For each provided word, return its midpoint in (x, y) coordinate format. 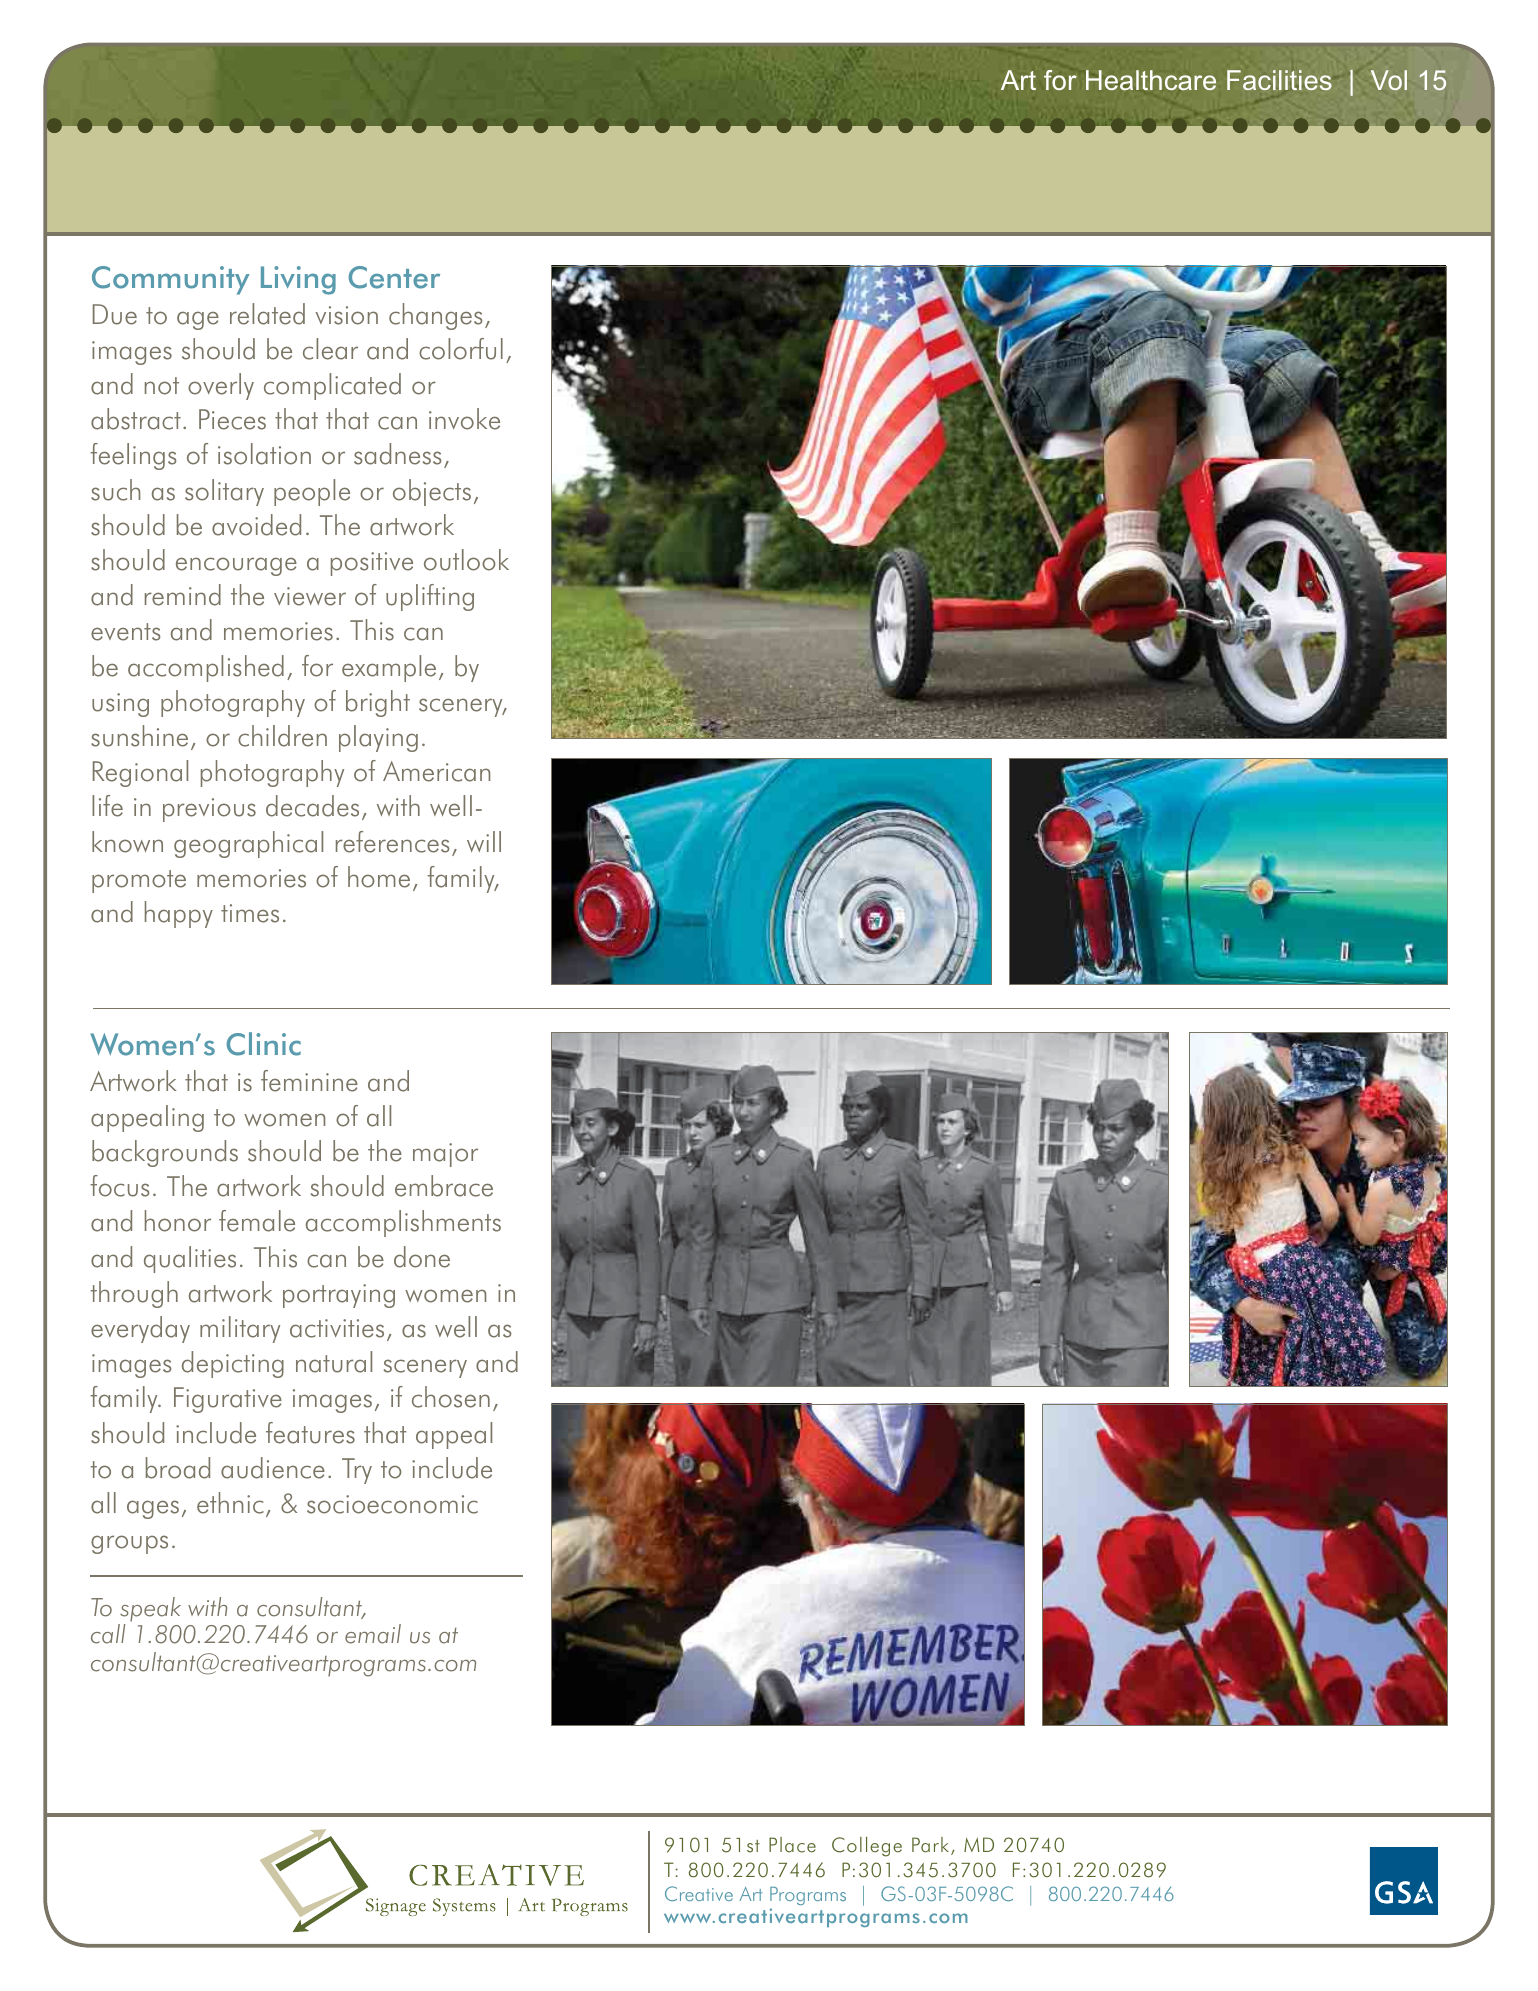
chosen (451, 1397)
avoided (256, 525)
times (250, 913)
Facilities (1279, 80)
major (445, 1155)
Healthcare (1151, 80)
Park (930, 1845)
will (484, 841)
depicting (233, 1364)
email (373, 1634)
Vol (1389, 80)
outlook (466, 560)
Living (298, 280)
